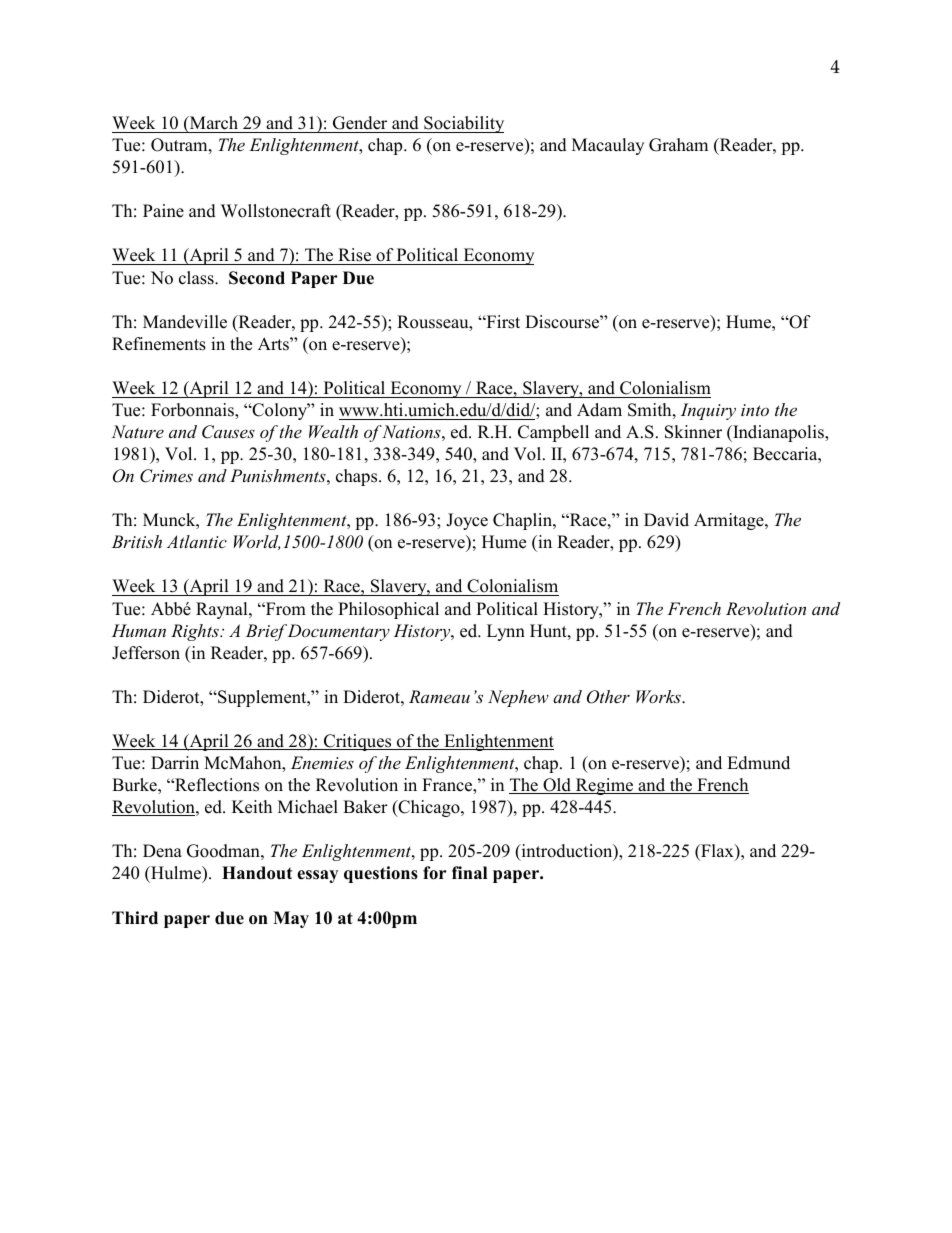 The height and width of the screenshot is (1233, 952). What do you see at coordinates (185, 322) in the screenshot?
I see `Mandeville` at bounding box center [185, 322].
